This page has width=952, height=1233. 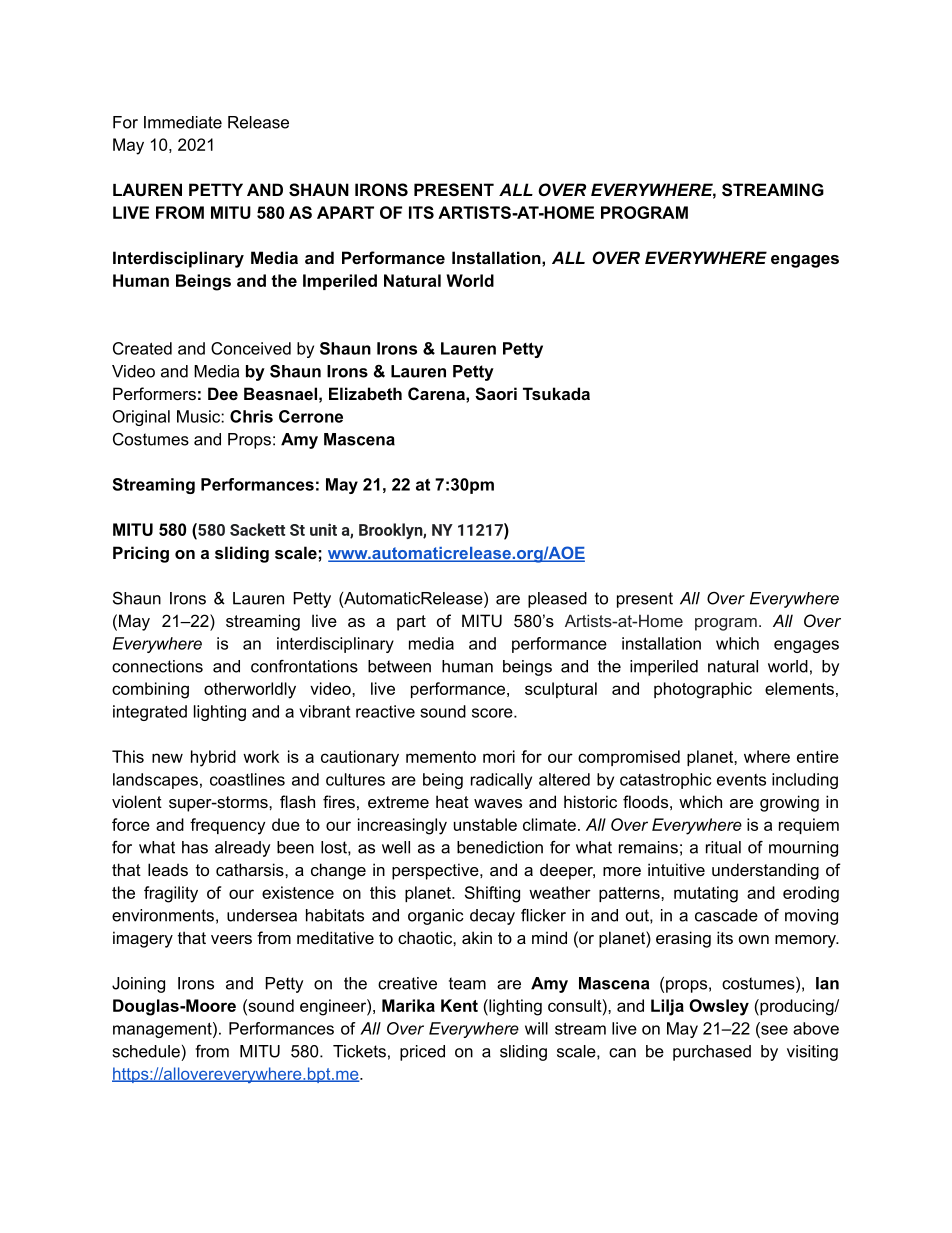 What do you see at coordinates (365, 393) in the page?
I see `Elizabeth` at bounding box center [365, 393].
